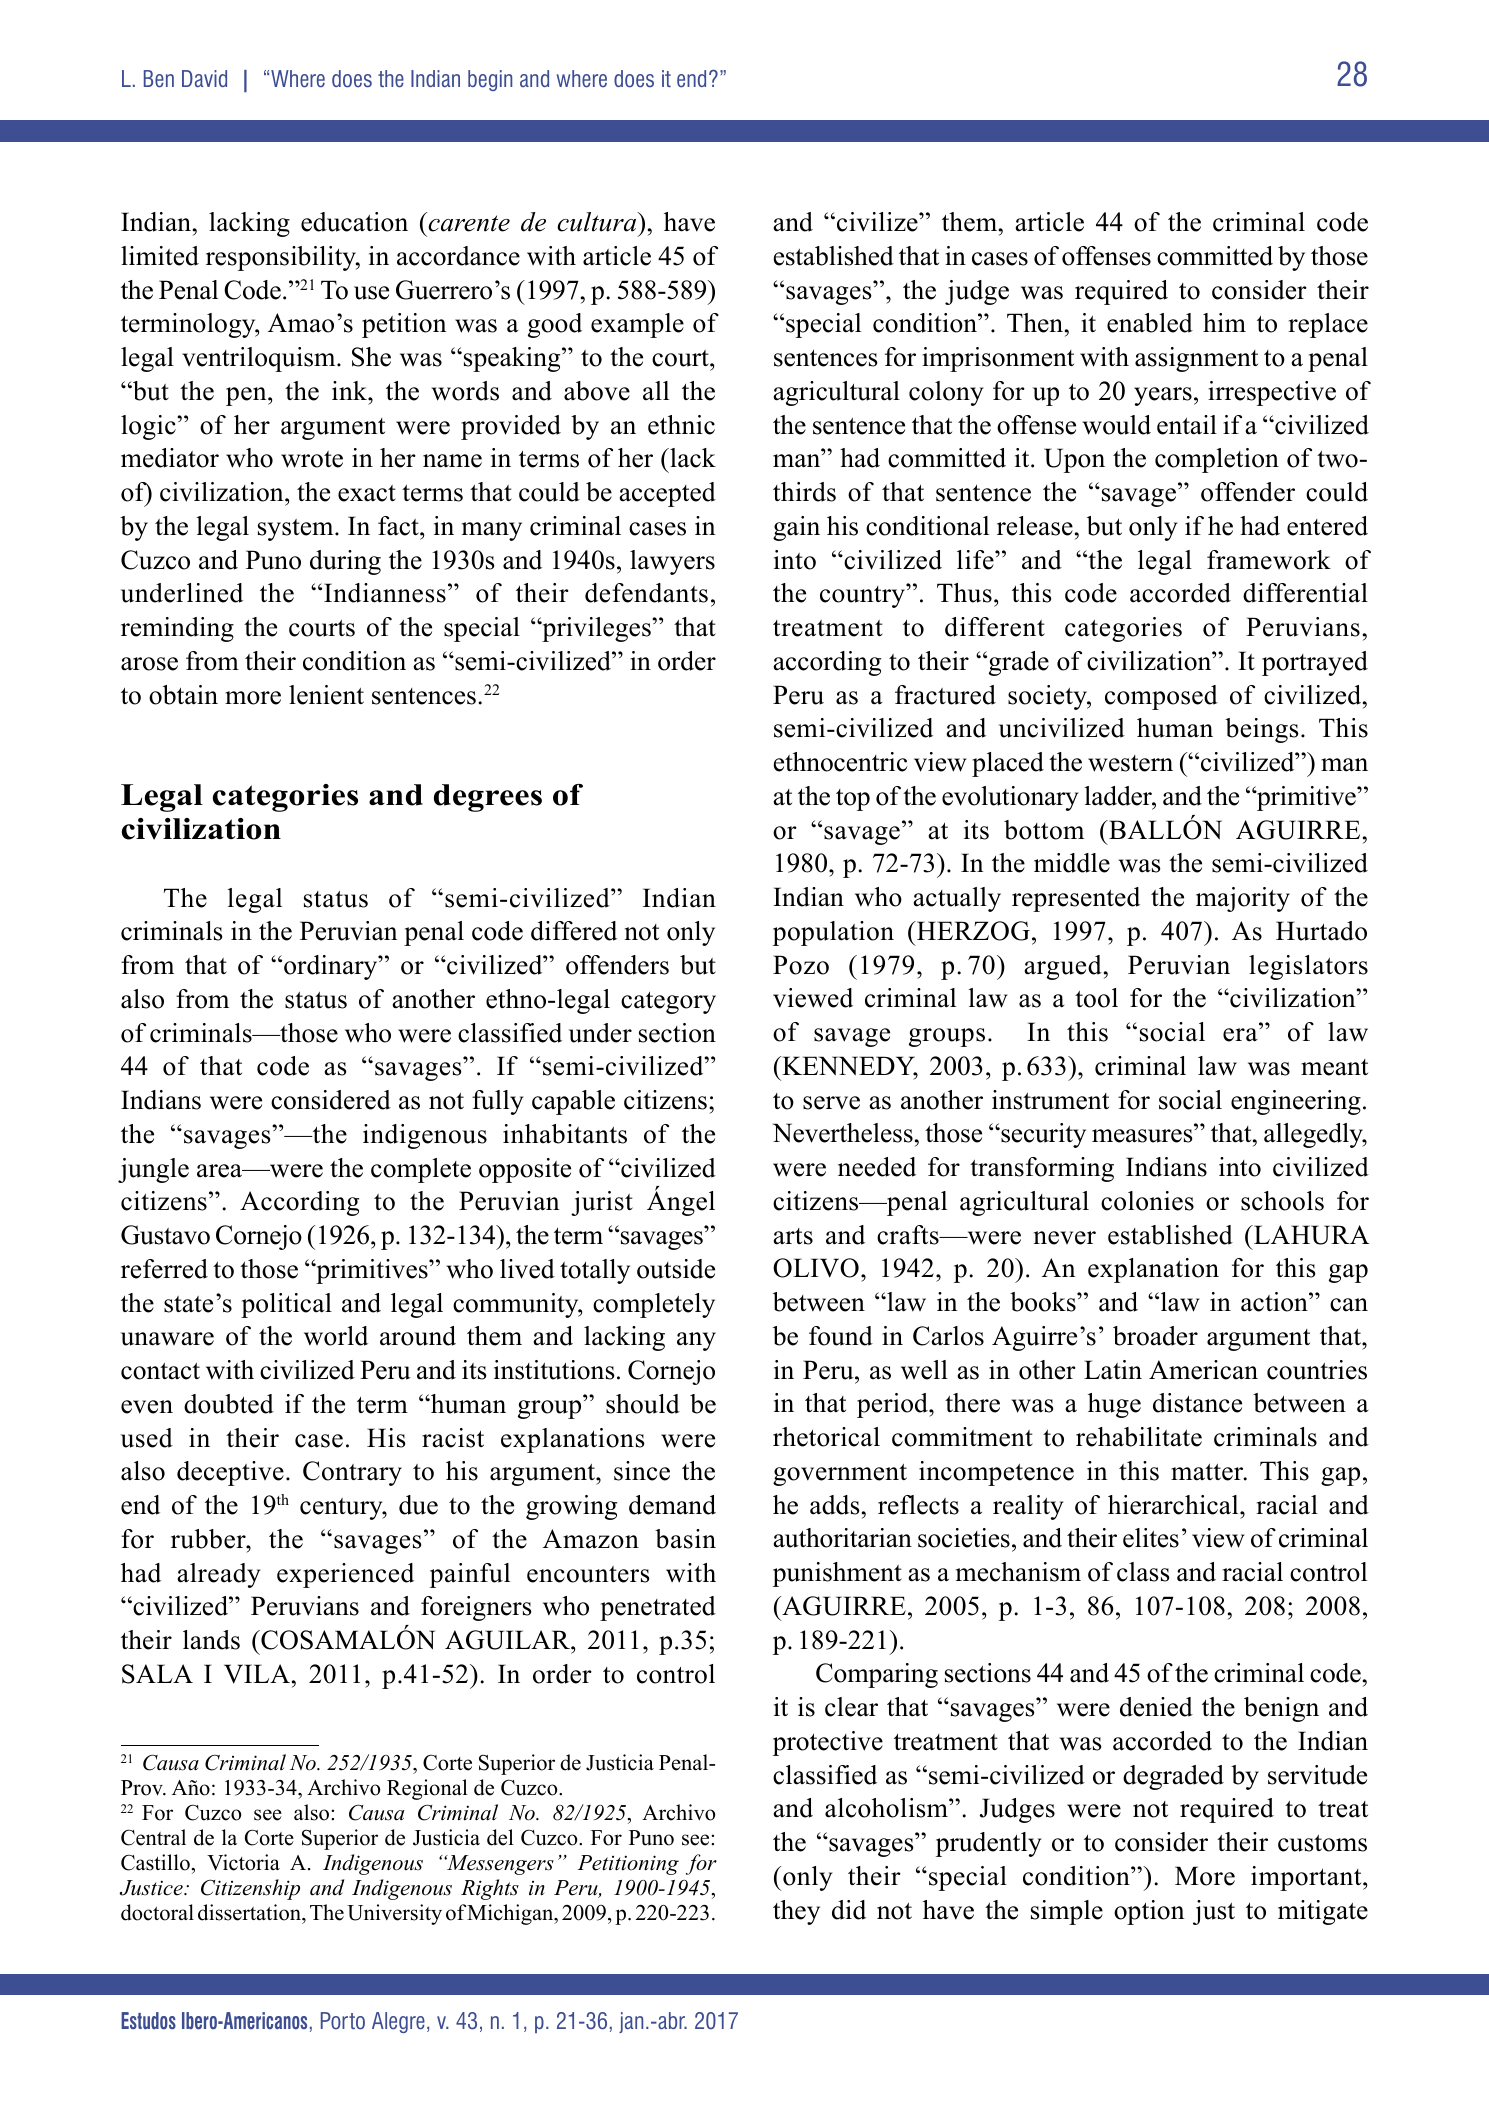 Image resolution: width=1489 pixels, height=2105 pixels. I want to click on elites, so click(1151, 1538).
